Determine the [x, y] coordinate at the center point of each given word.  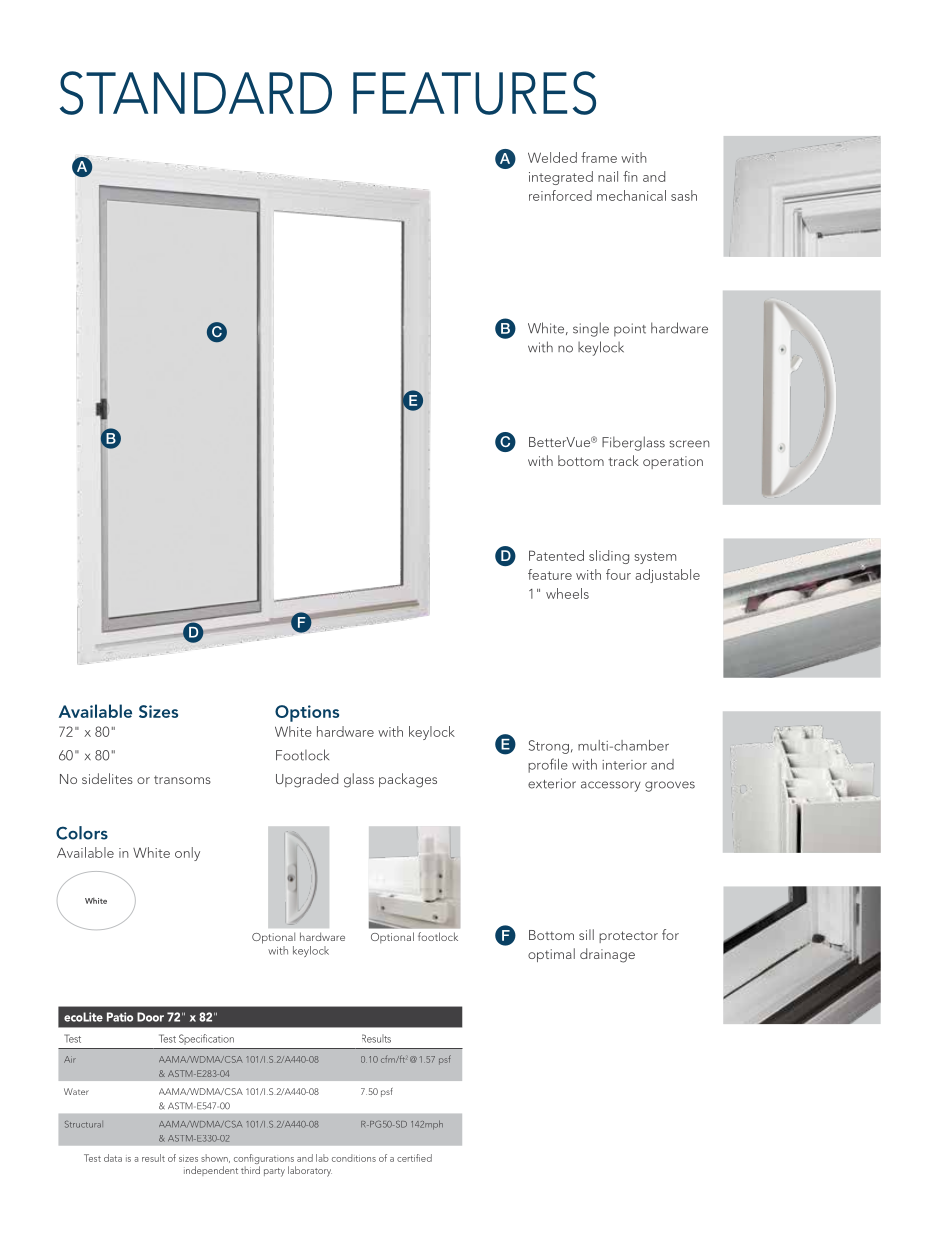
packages [408, 780]
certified [414, 1158]
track [623, 460]
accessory [611, 786]
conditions [354, 1158]
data [113, 1158]
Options [307, 713]
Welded [552, 157]
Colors [82, 833]
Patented [556, 555]
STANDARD [196, 93]
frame [599, 157]
